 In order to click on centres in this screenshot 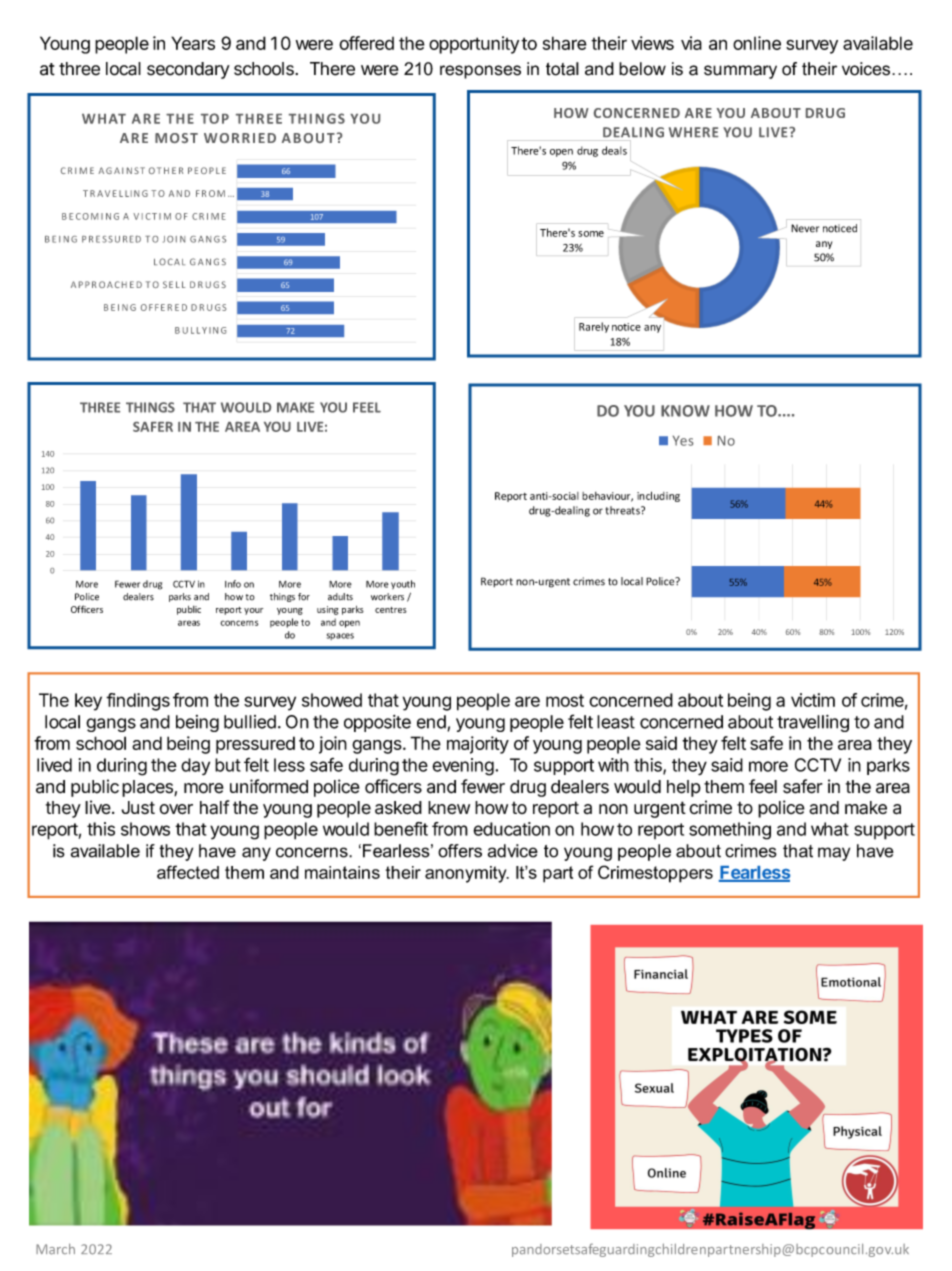, I will do `click(391, 610)`.
